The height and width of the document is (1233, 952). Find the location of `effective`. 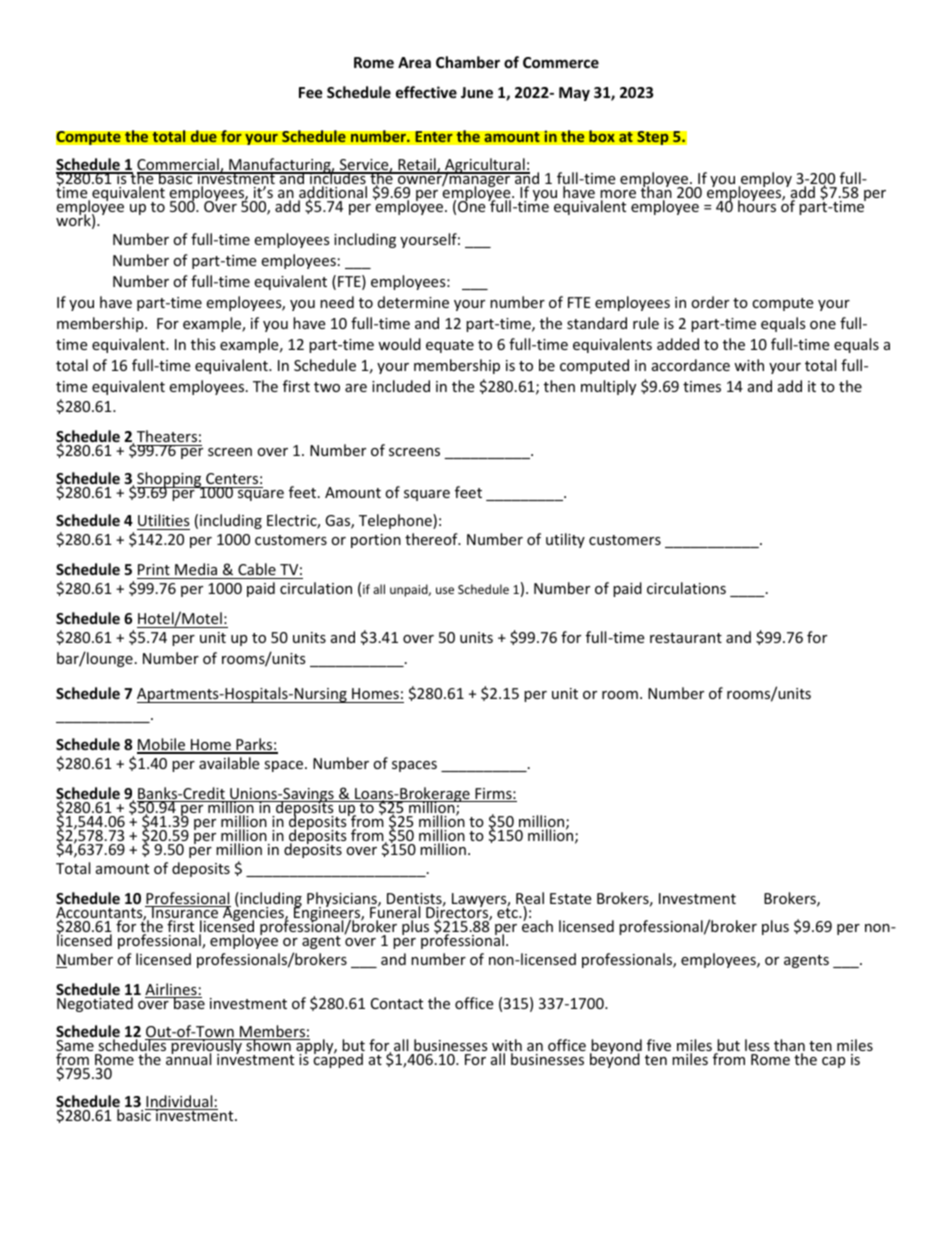

effective is located at coordinates (426, 92).
